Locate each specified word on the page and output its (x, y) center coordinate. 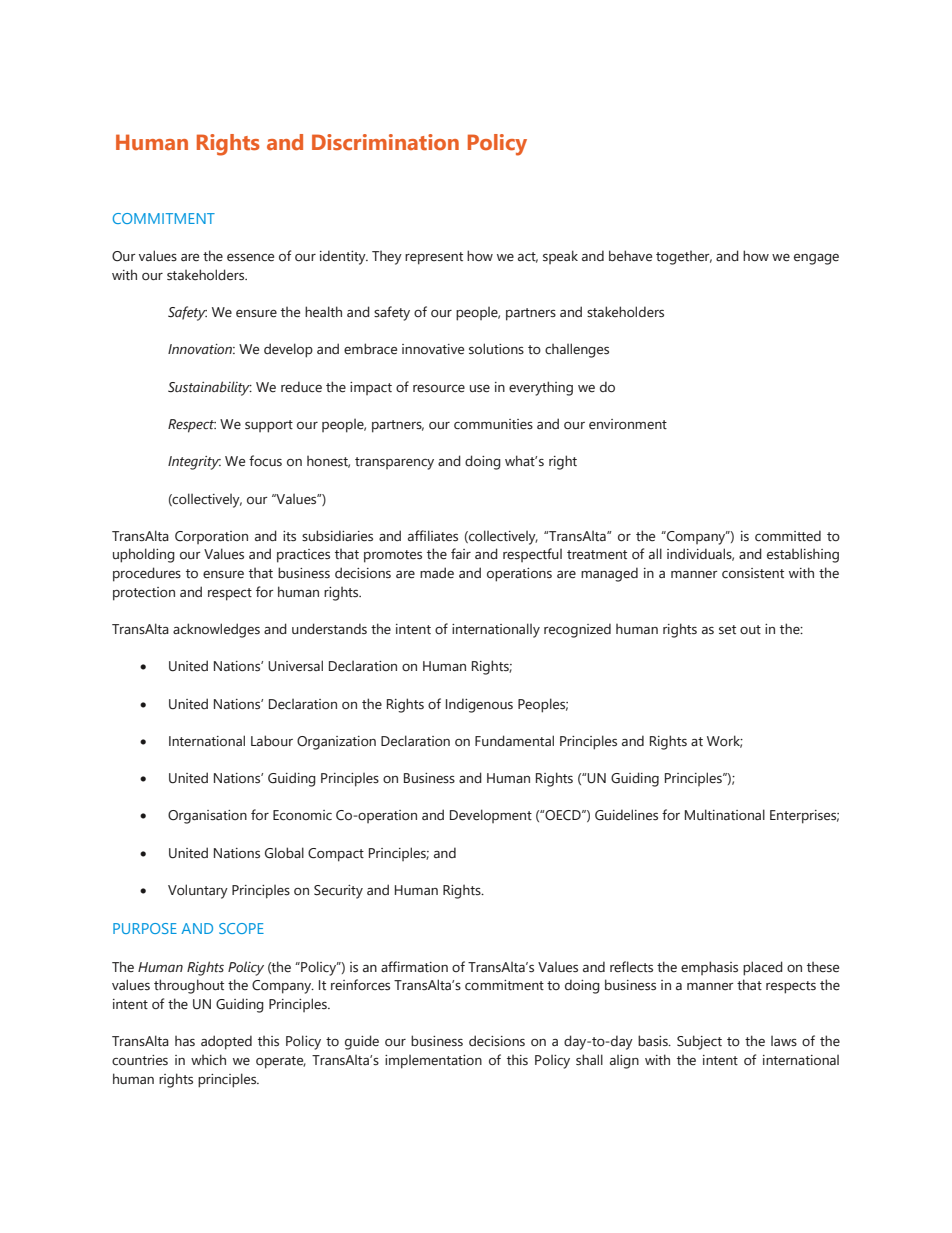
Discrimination (385, 142)
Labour (272, 741)
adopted (226, 1042)
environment (628, 424)
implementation (433, 1062)
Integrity (194, 463)
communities (493, 424)
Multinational (725, 815)
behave (630, 256)
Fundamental (514, 741)
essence (250, 257)
